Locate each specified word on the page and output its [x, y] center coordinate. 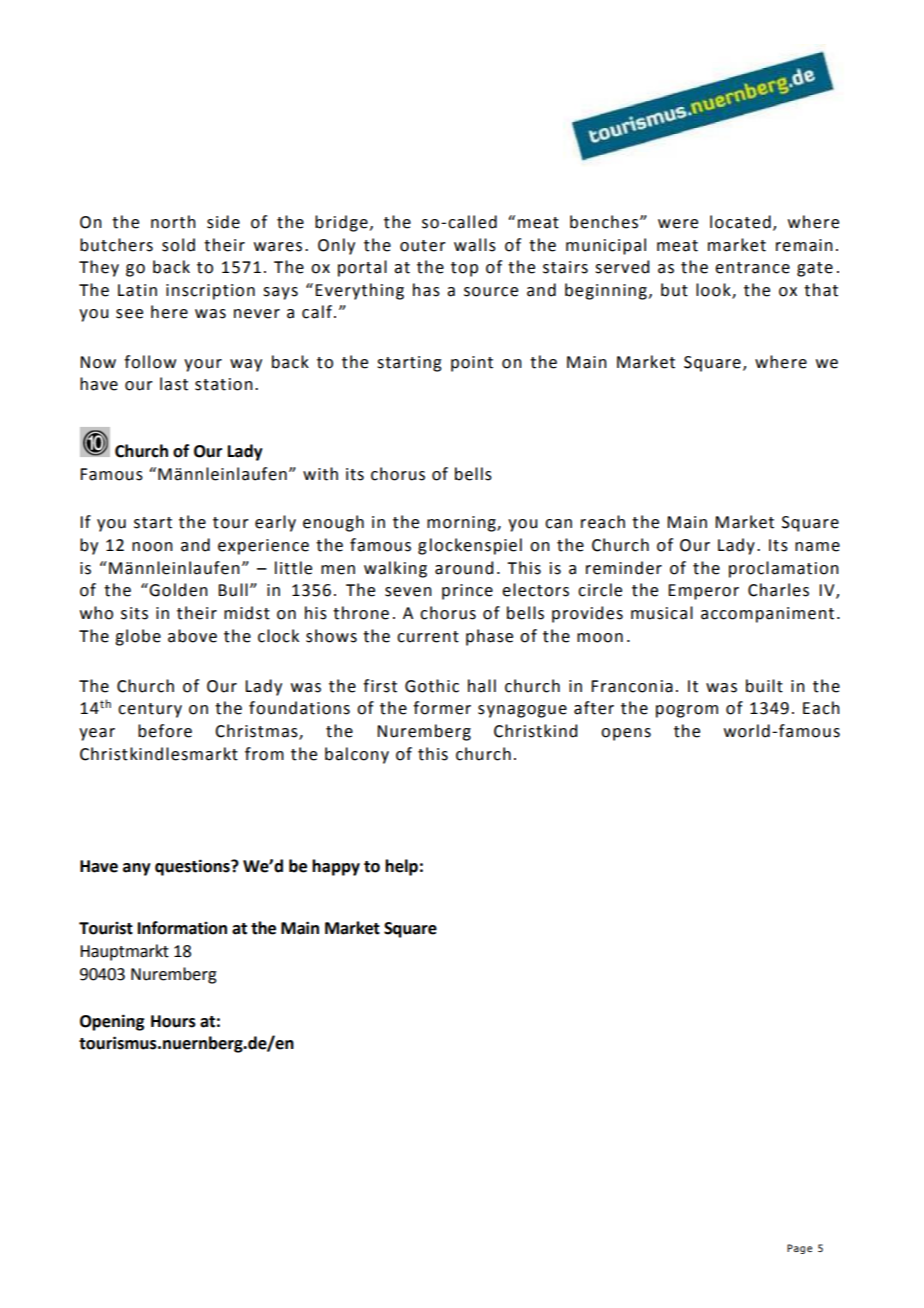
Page [799, 1249]
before [165, 731]
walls [475, 245]
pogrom [687, 711]
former [442, 708]
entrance [752, 268]
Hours [173, 1021]
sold [178, 245]
